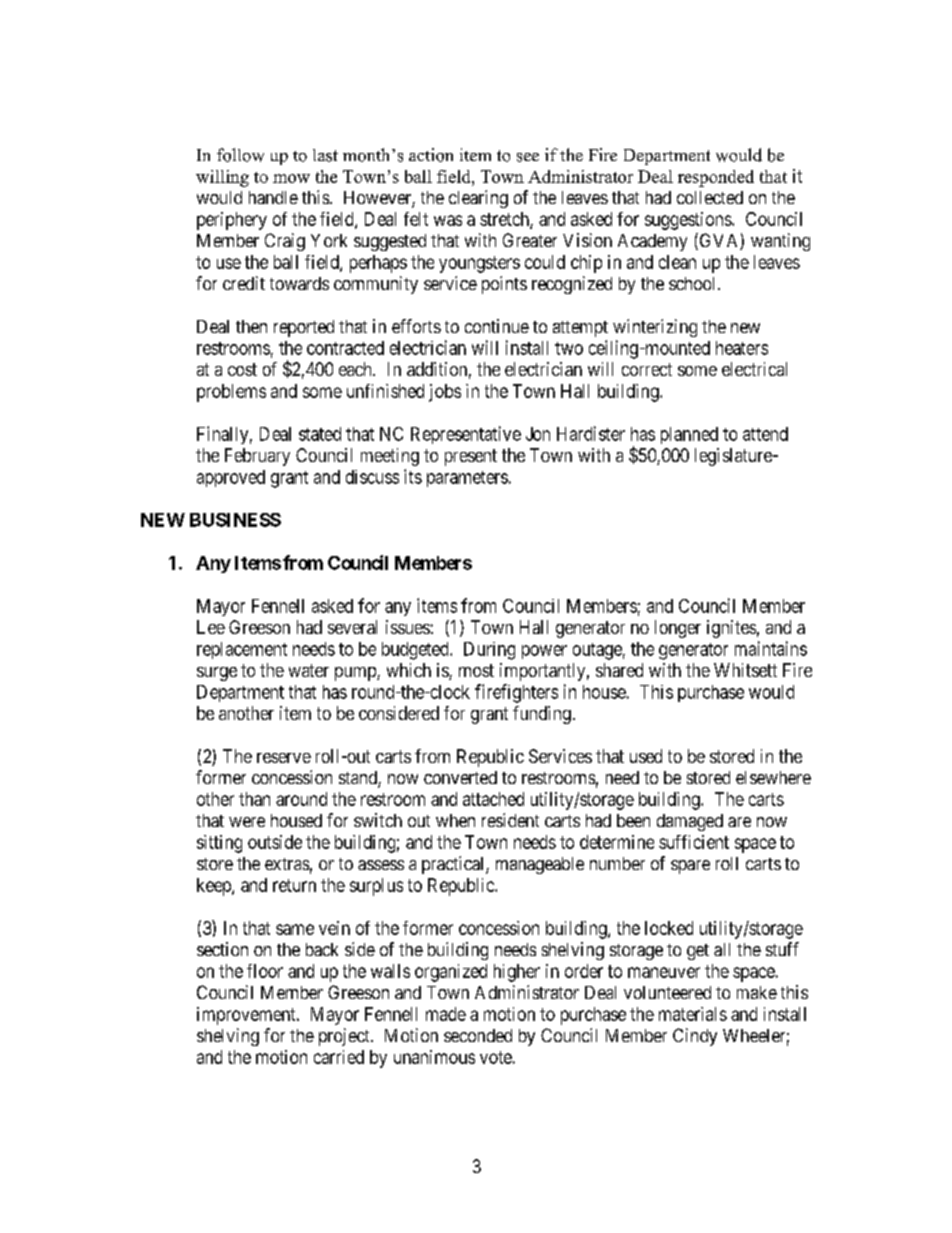  I want to click on Cindy, so click(695, 1037).
